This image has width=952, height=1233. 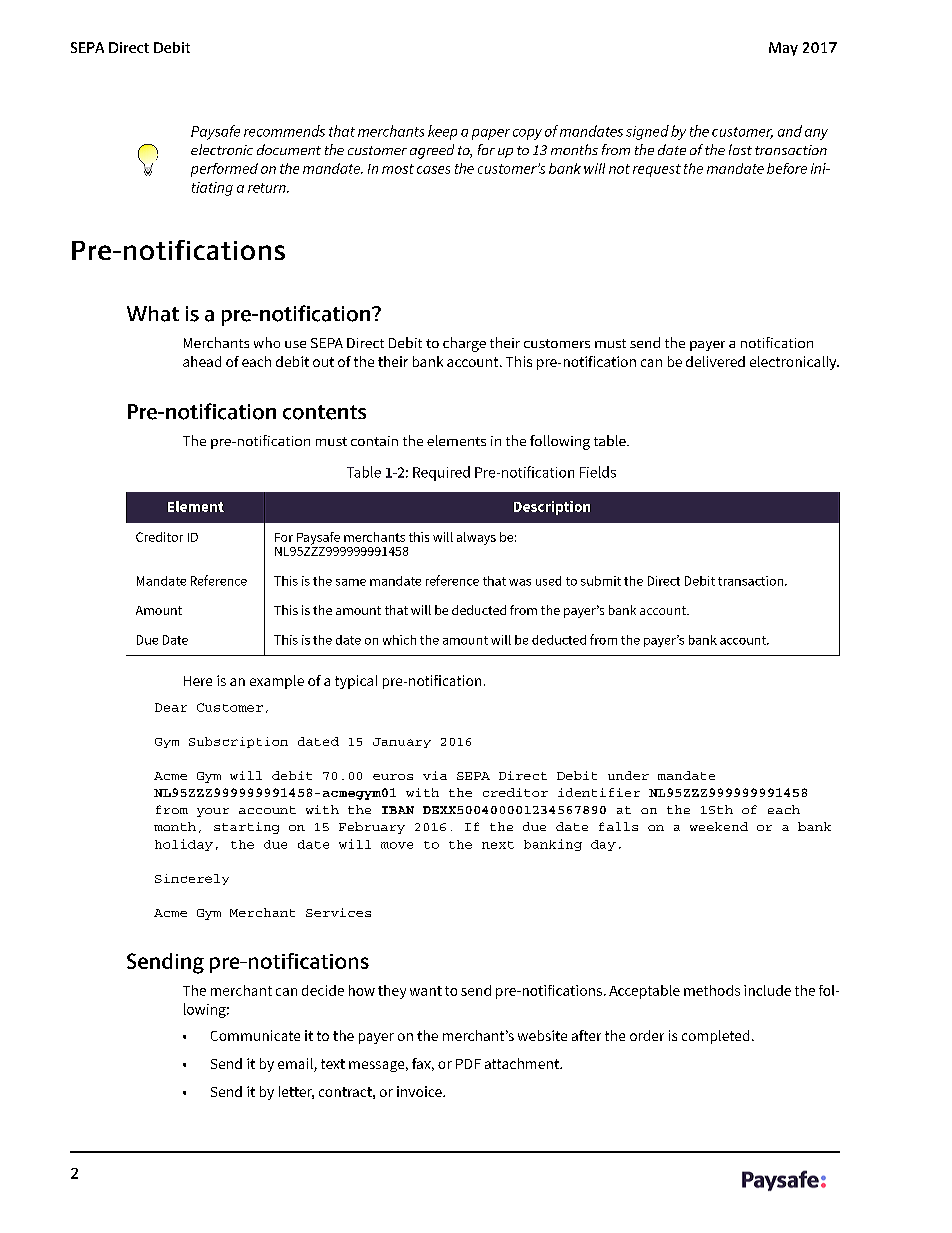 What do you see at coordinates (783, 49) in the image?
I see `May` at bounding box center [783, 49].
